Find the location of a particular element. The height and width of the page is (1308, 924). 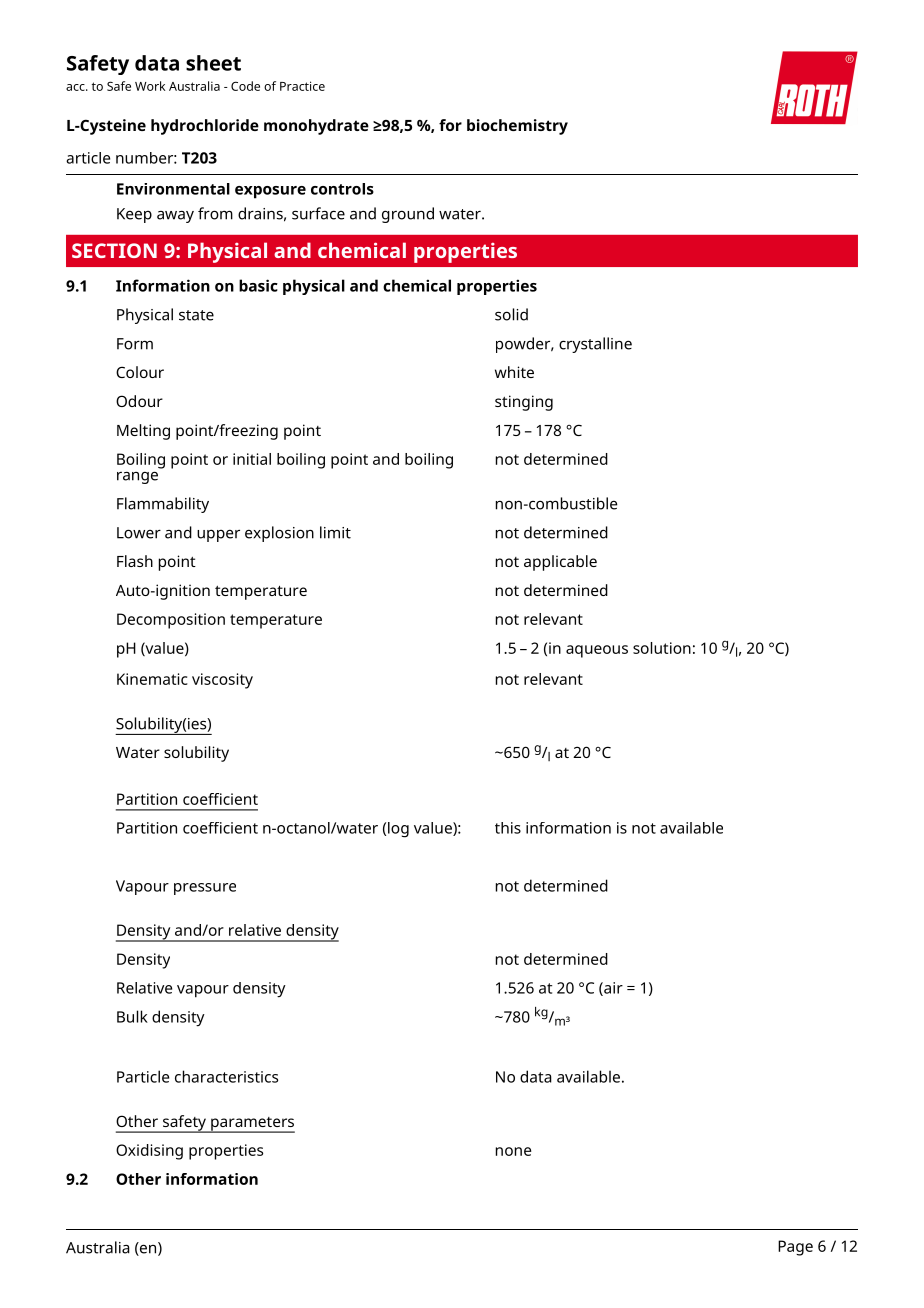

this is located at coordinates (508, 828).
